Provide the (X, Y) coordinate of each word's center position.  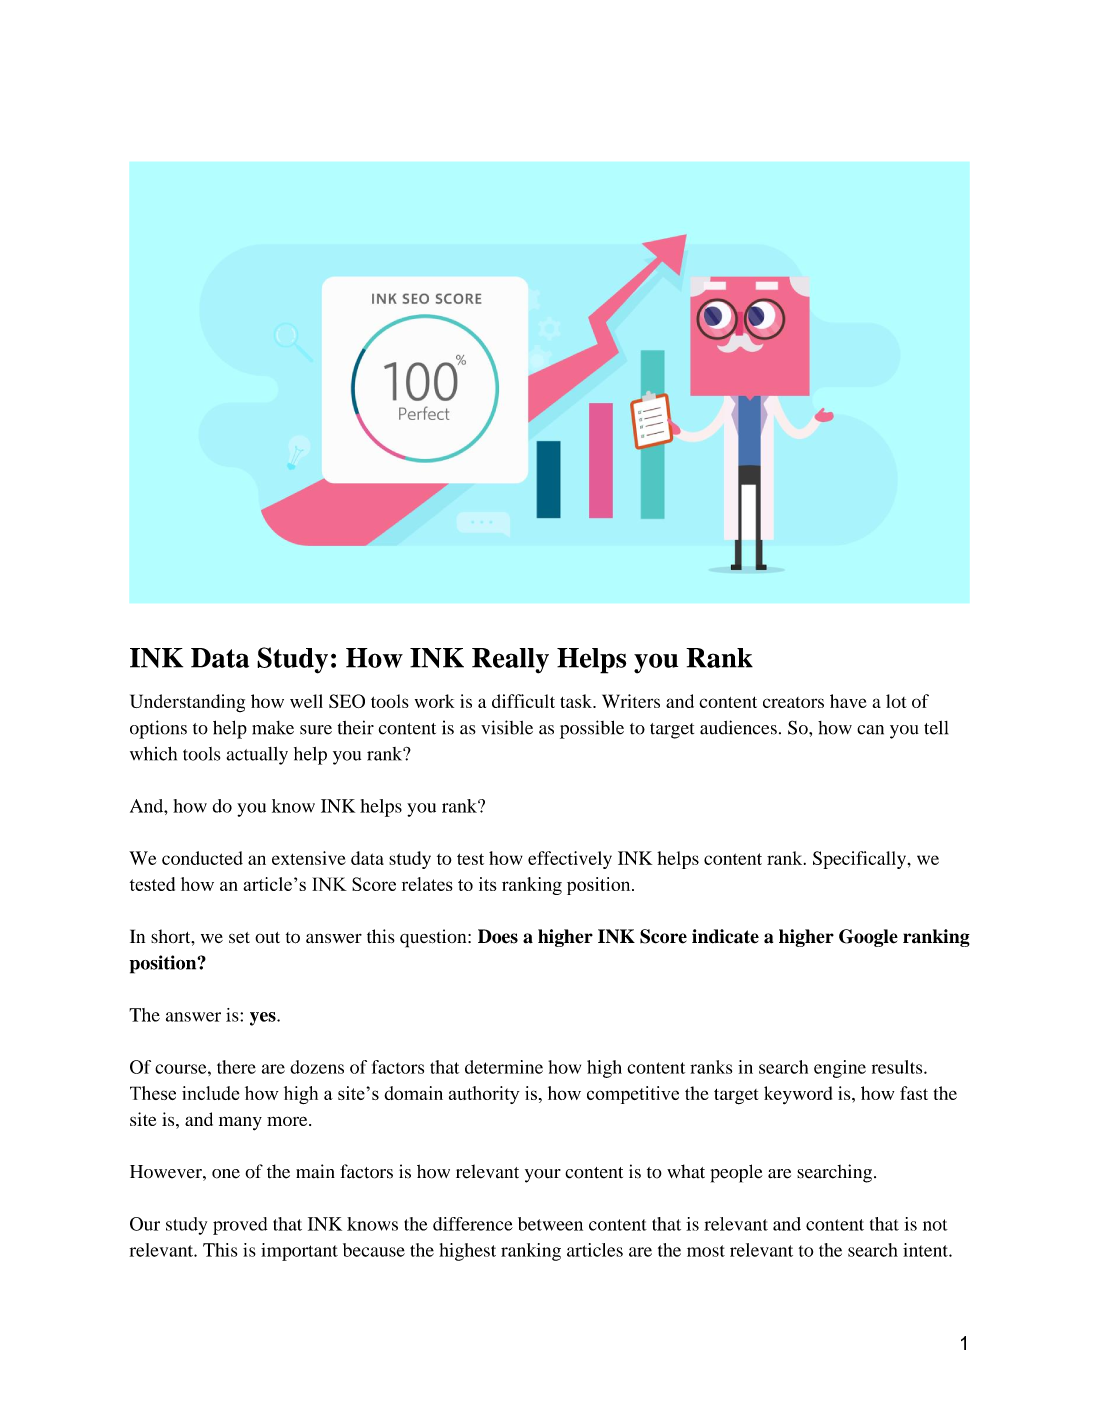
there (236, 1067)
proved (240, 1226)
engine (840, 1069)
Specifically (859, 860)
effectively (570, 860)
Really (510, 661)
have (848, 701)
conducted (202, 858)
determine (504, 1067)
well (306, 701)
